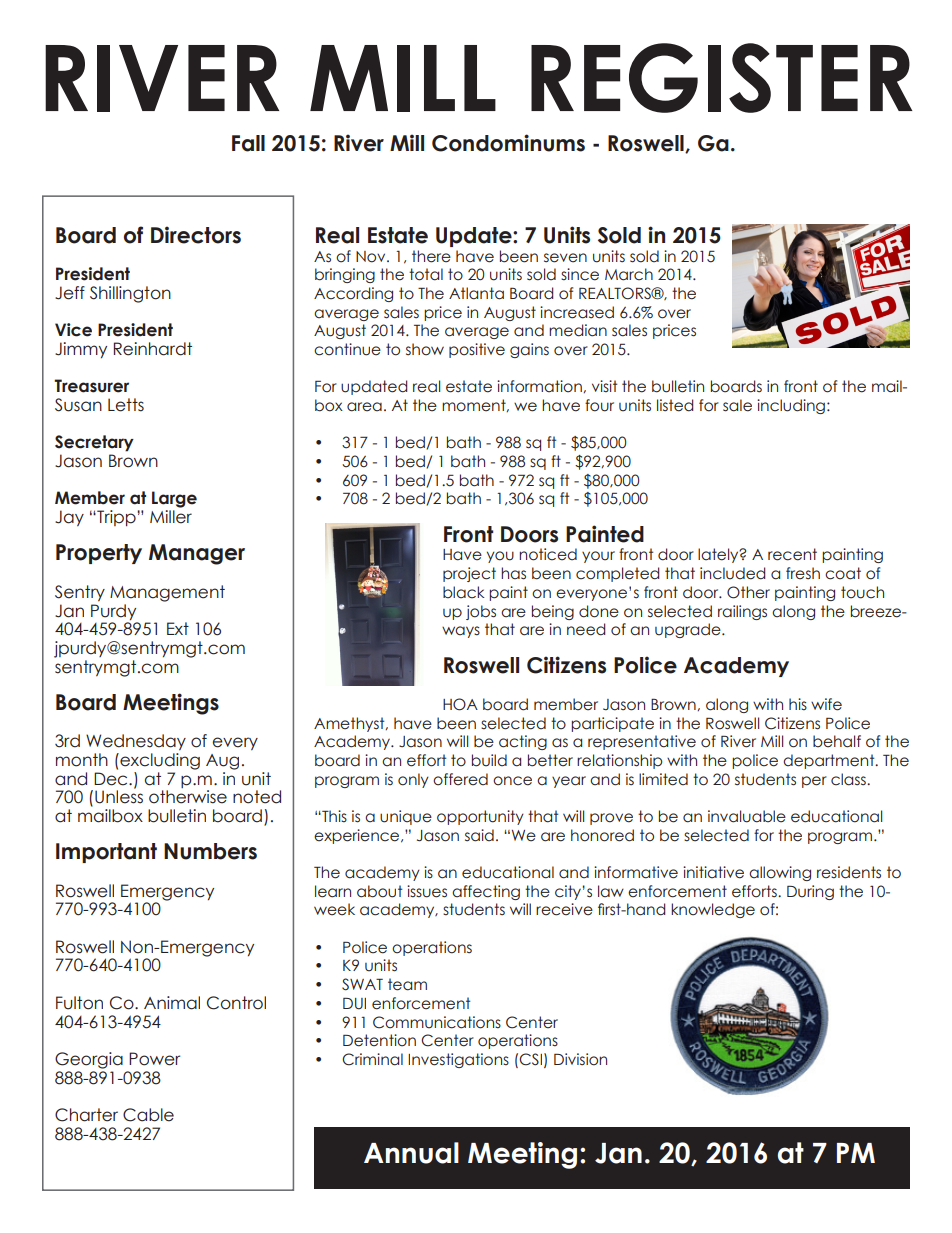 The image size is (952, 1233). What do you see at coordinates (178, 628) in the screenshot?
I see `Ext` at bounding box center [178, 628].
